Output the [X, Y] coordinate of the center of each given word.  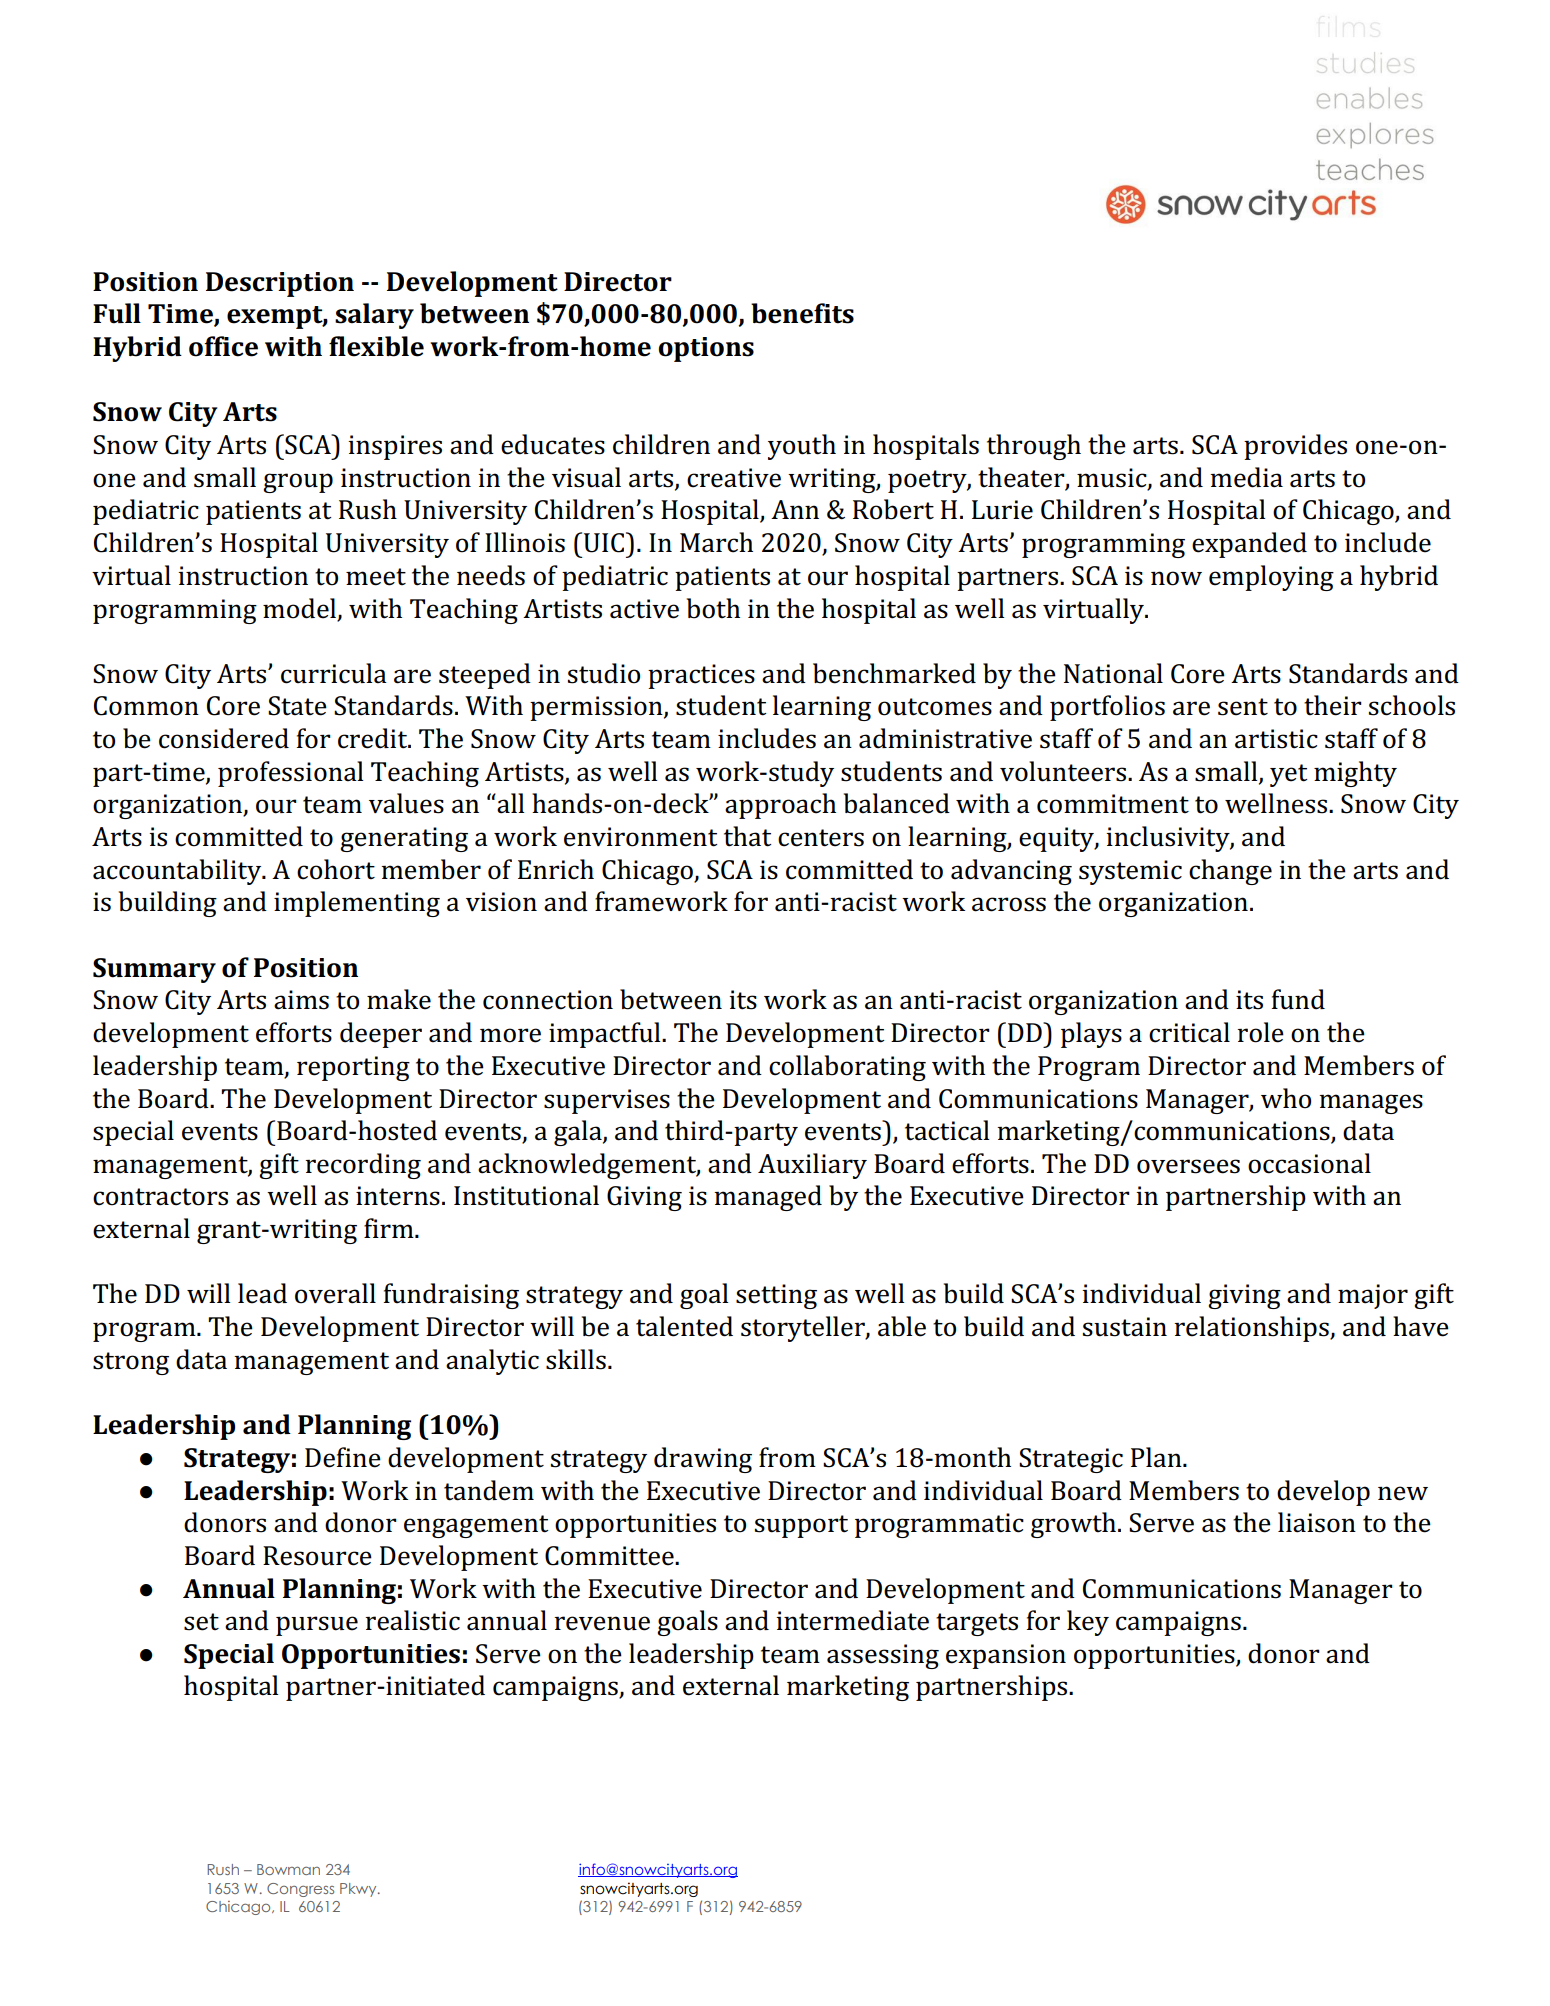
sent [1243, 707]
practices [701, 676]
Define [343, 1457]
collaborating [847, 1068]
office [223, 346]
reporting [353, 1068]
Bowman [288, 1869]
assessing [883, 1656]
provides [1295, 447]
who [1286, 1098]
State [297, 706]
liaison [1317, 1522]
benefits [802, 313]
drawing [703, 1460]
